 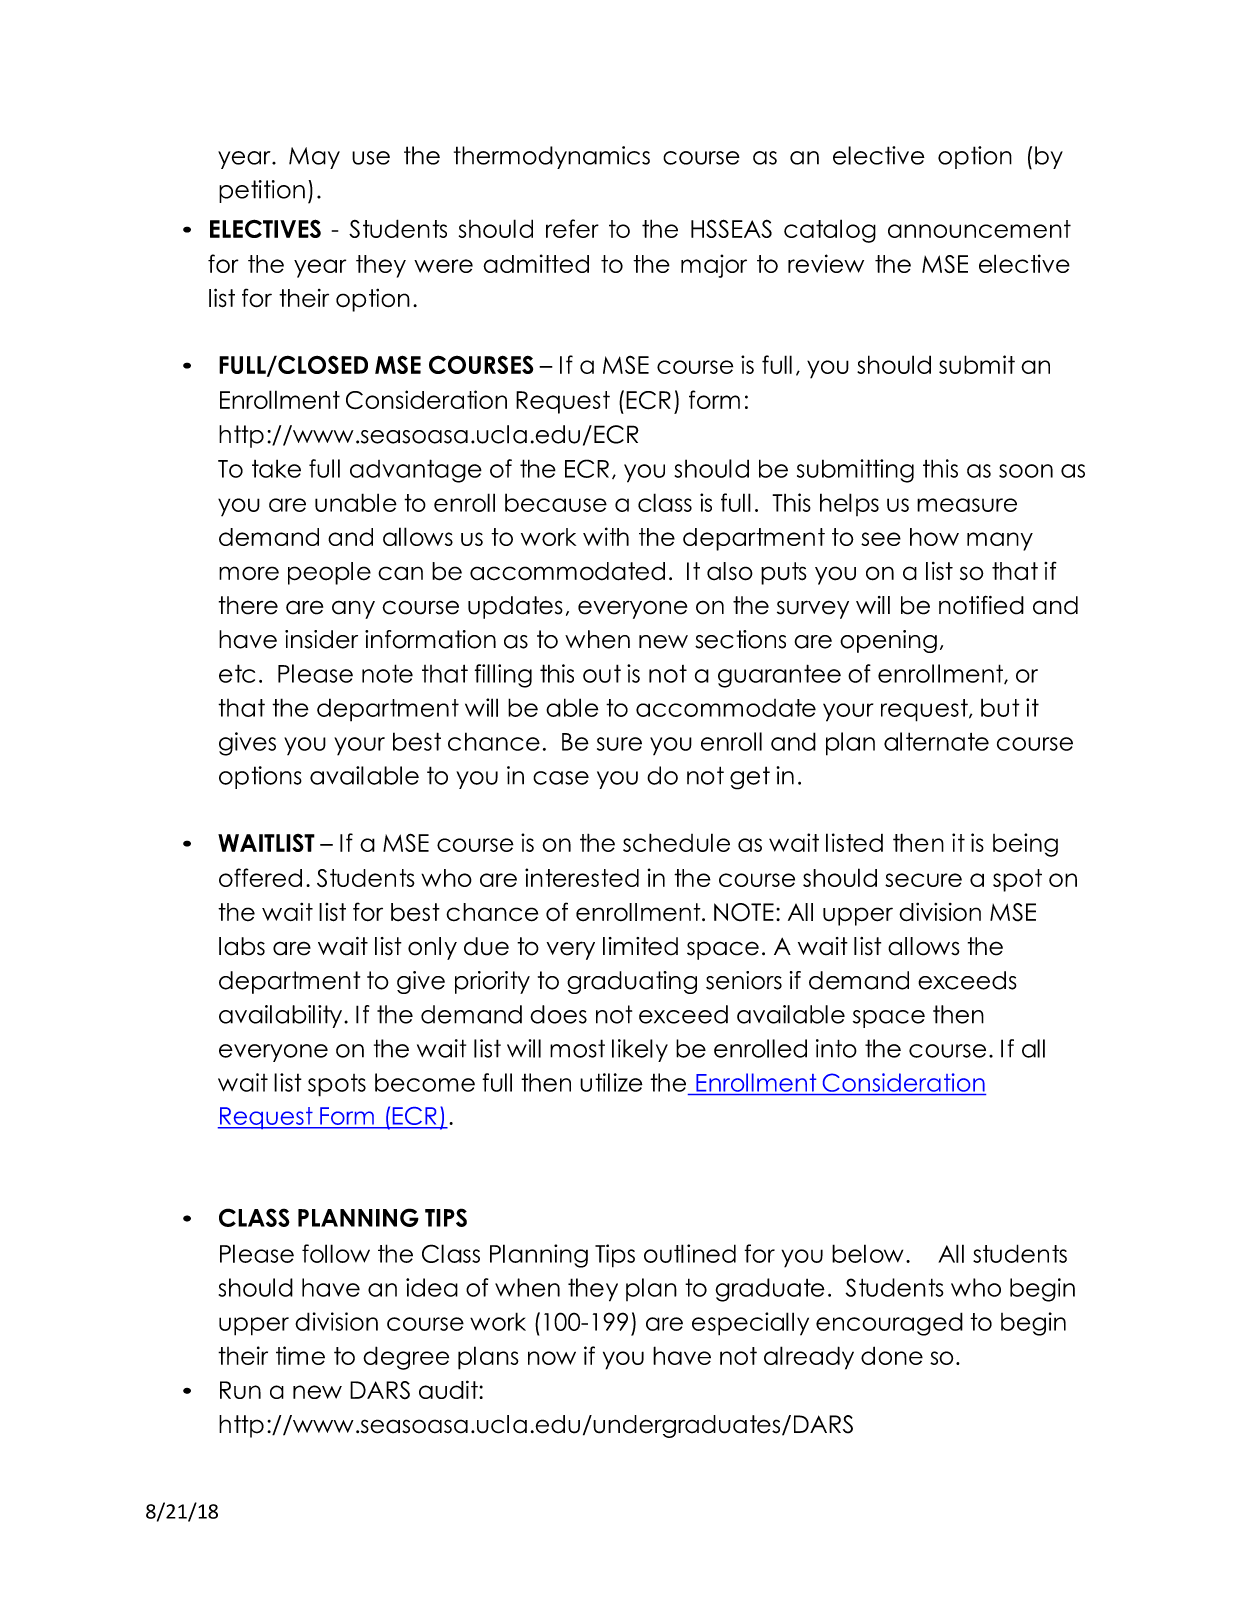 I want to click on alternate, so click(x=936, y=741).
